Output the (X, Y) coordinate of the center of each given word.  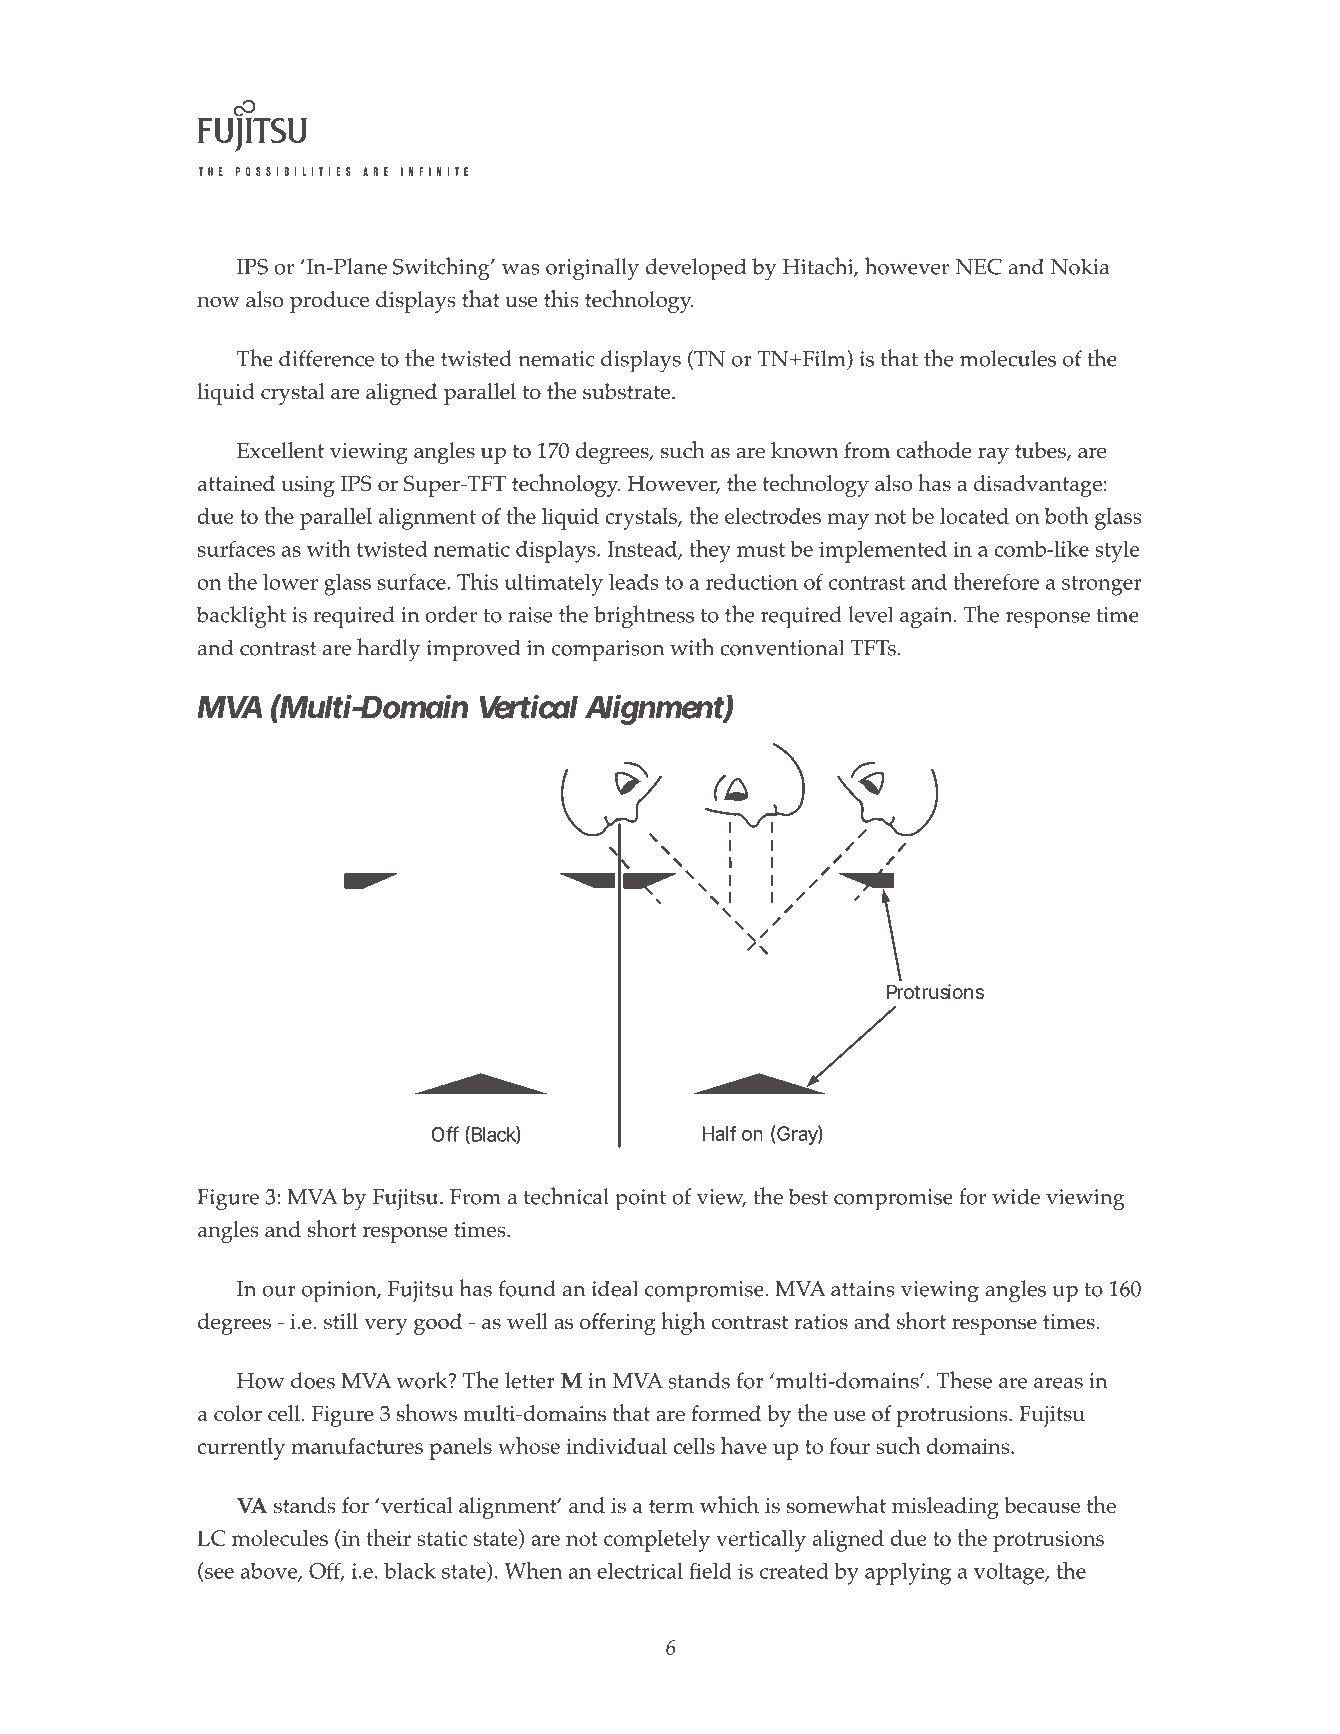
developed (696, 269)
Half (719, 1133)
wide (1016, 1196)
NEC (979, 266)
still (341, 1321)
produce (329, 302)
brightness (644, 617)
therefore (996, 581)
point (640, 1200)
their (389, 1537)
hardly (388, 650)
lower (290, 581)
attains (862, 1289)
